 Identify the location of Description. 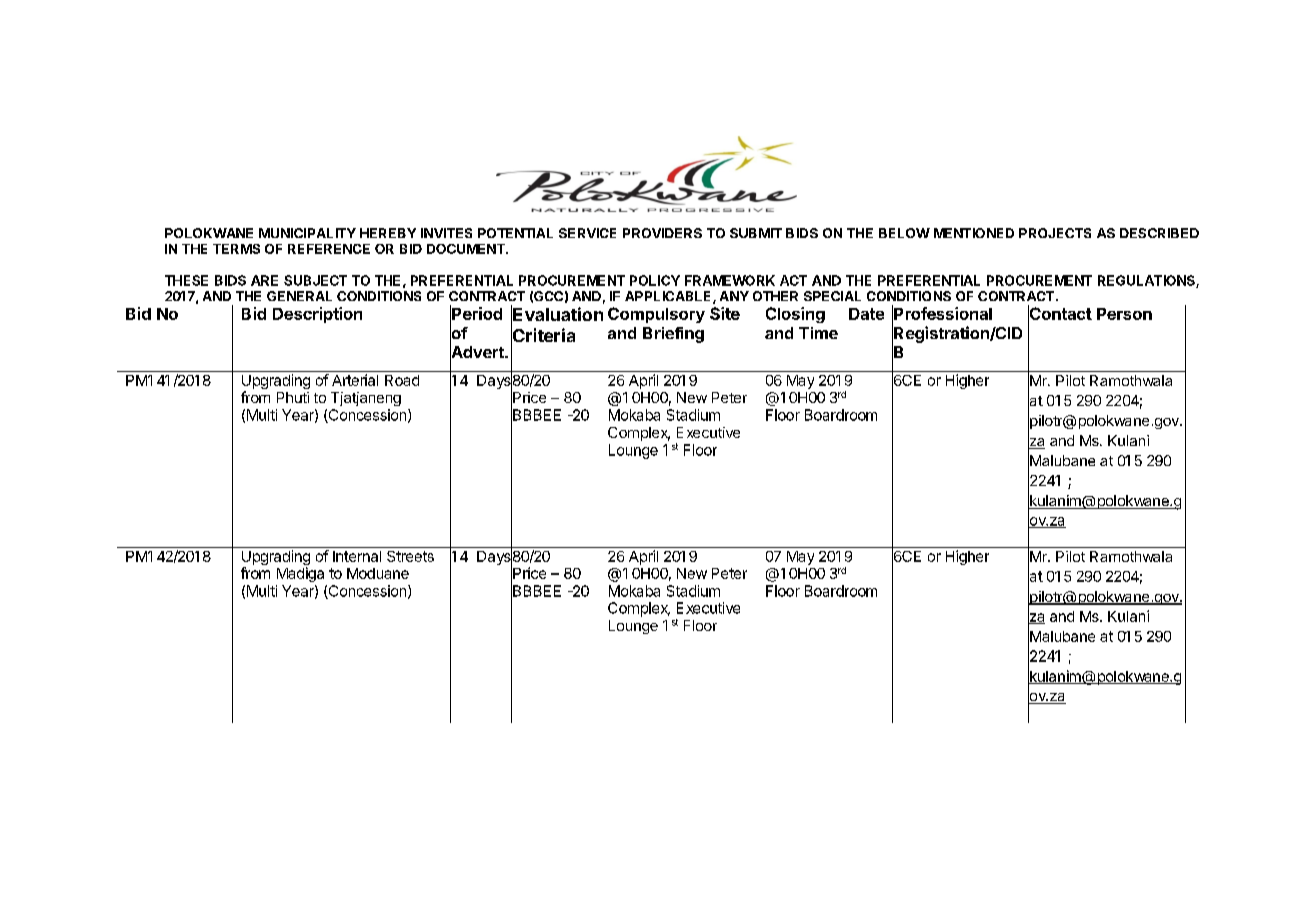
(317, 315).
